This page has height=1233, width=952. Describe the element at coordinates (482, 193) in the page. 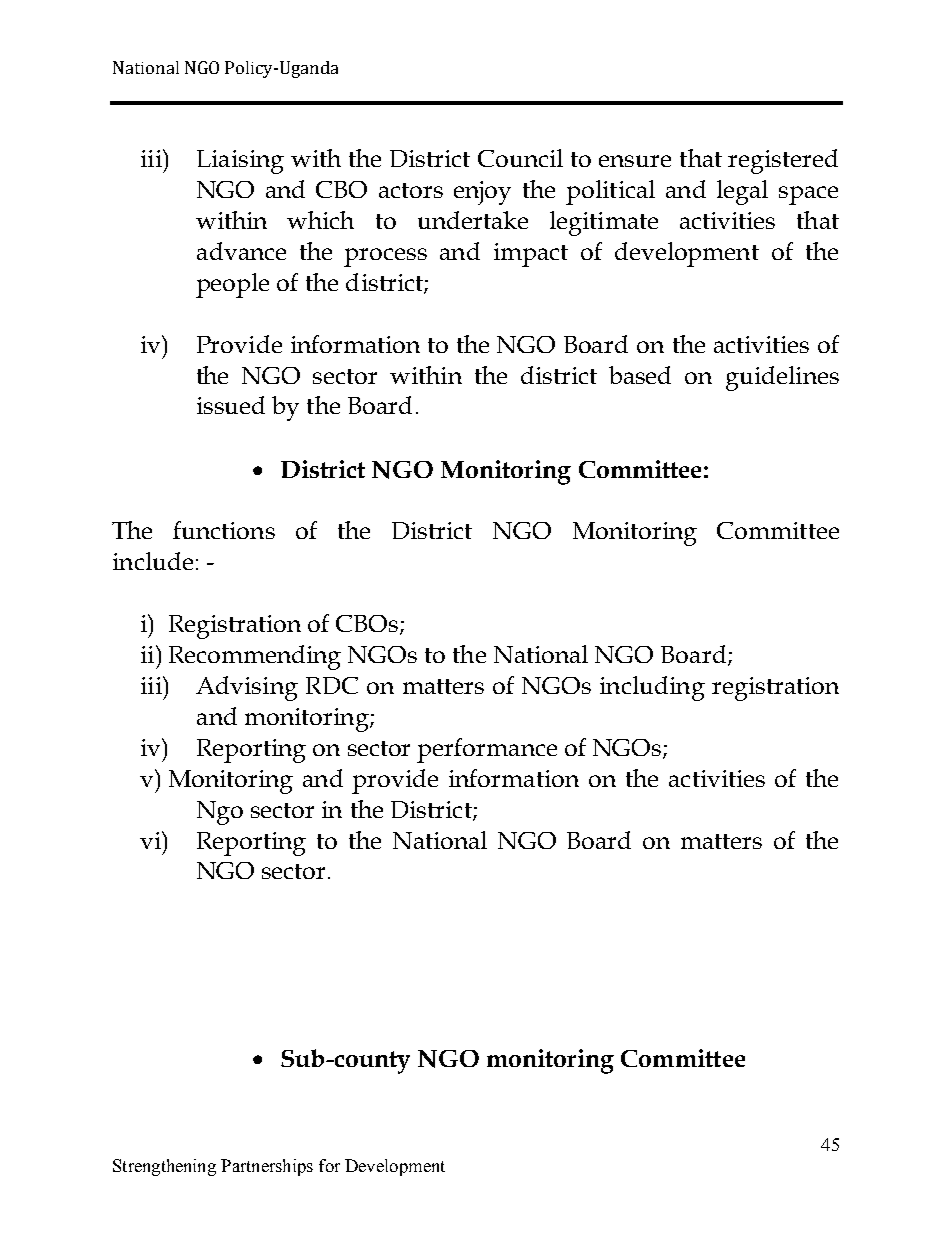

I see `enjoy` at that location.
